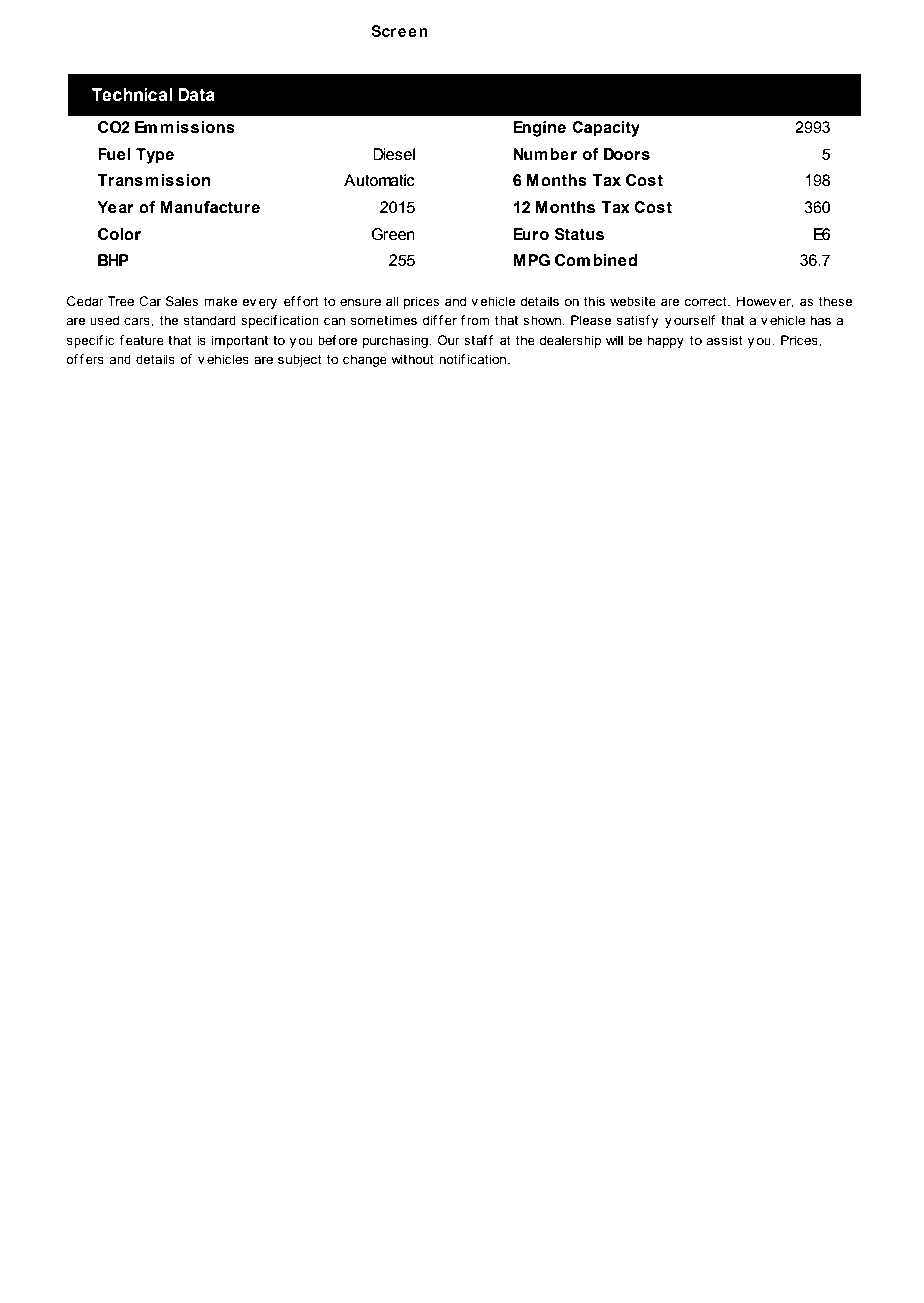  I want to click on Doors, so click(627, 154).
